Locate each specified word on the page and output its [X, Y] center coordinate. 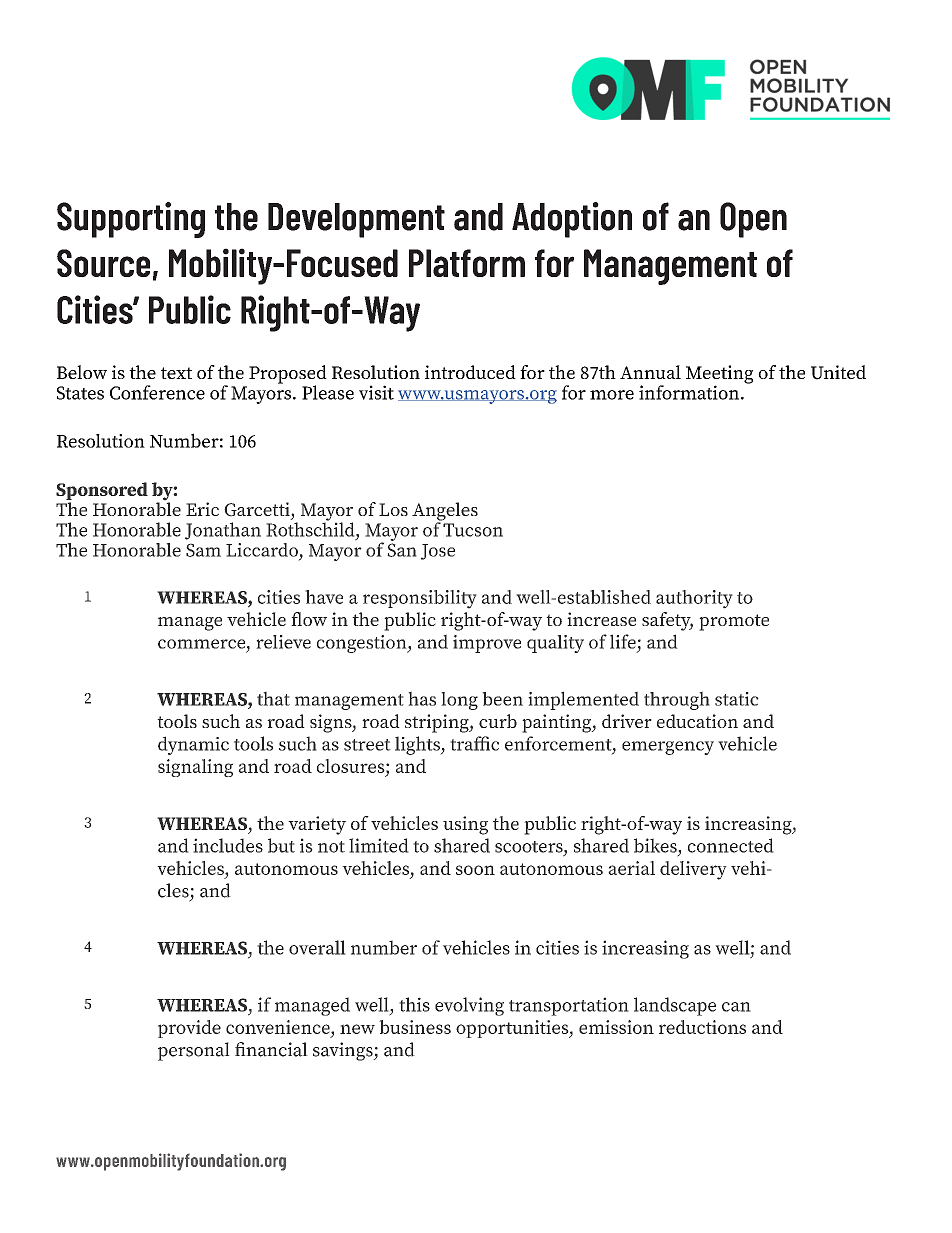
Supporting [131, 220]
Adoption [572, 220]
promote [734, 622]
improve [487, 644]
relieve [283, 642]
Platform [467, 263]
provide [189, 1029]
